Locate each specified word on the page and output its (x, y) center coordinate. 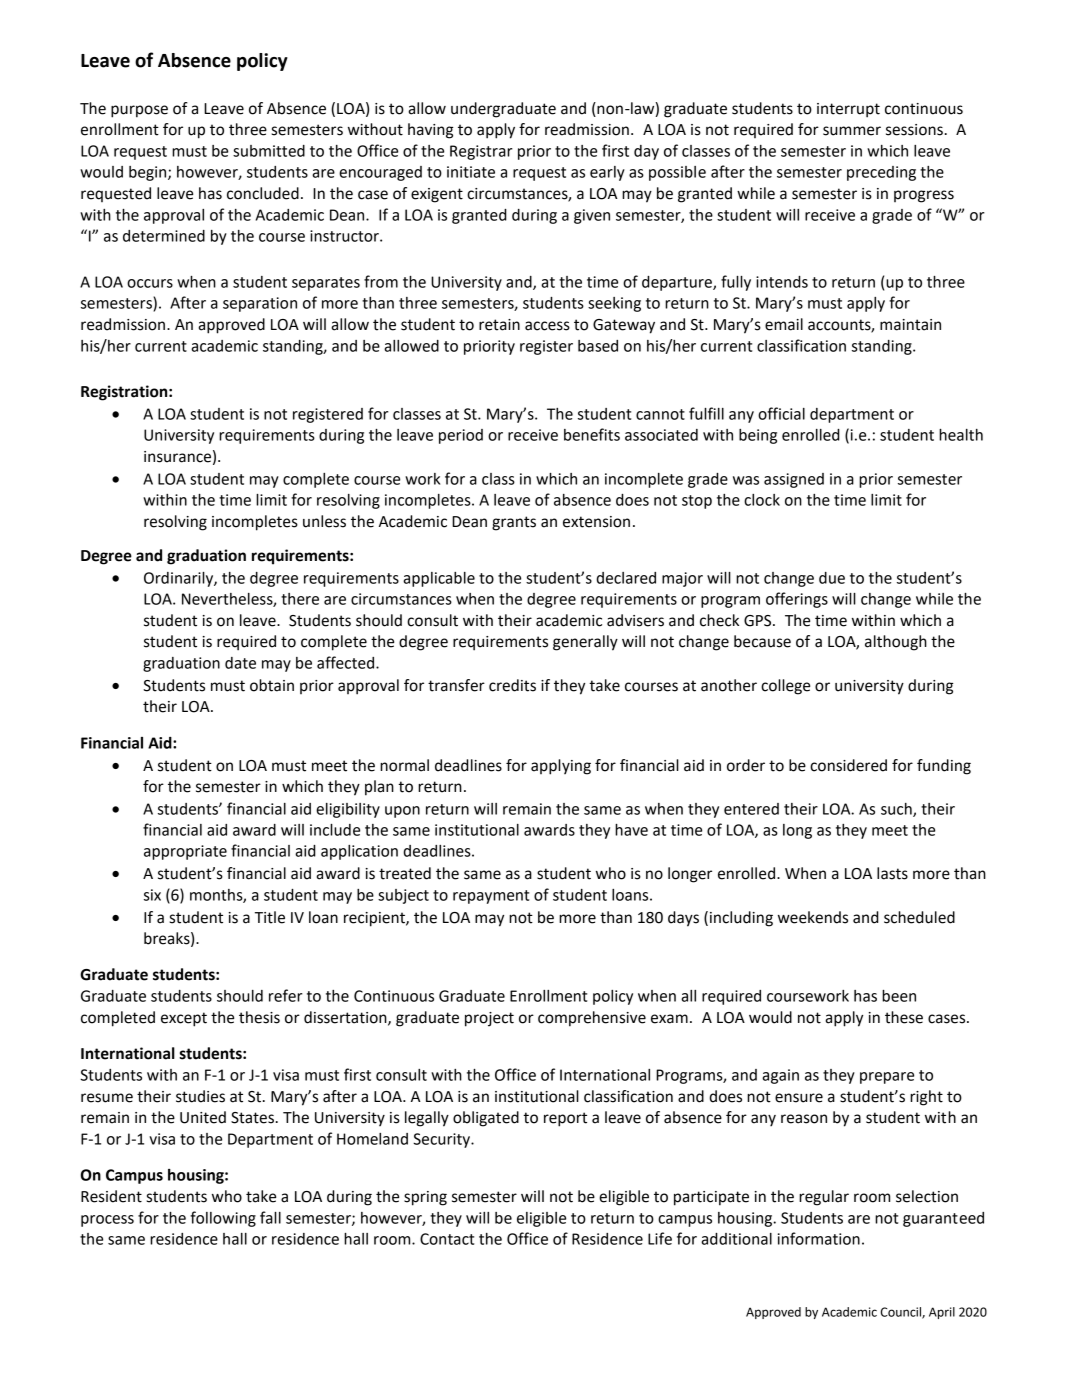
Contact (447, 1239)
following (223, 1219)
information (819, 1238)
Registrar (481, 152)
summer (852, 131)
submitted (269, 151)
